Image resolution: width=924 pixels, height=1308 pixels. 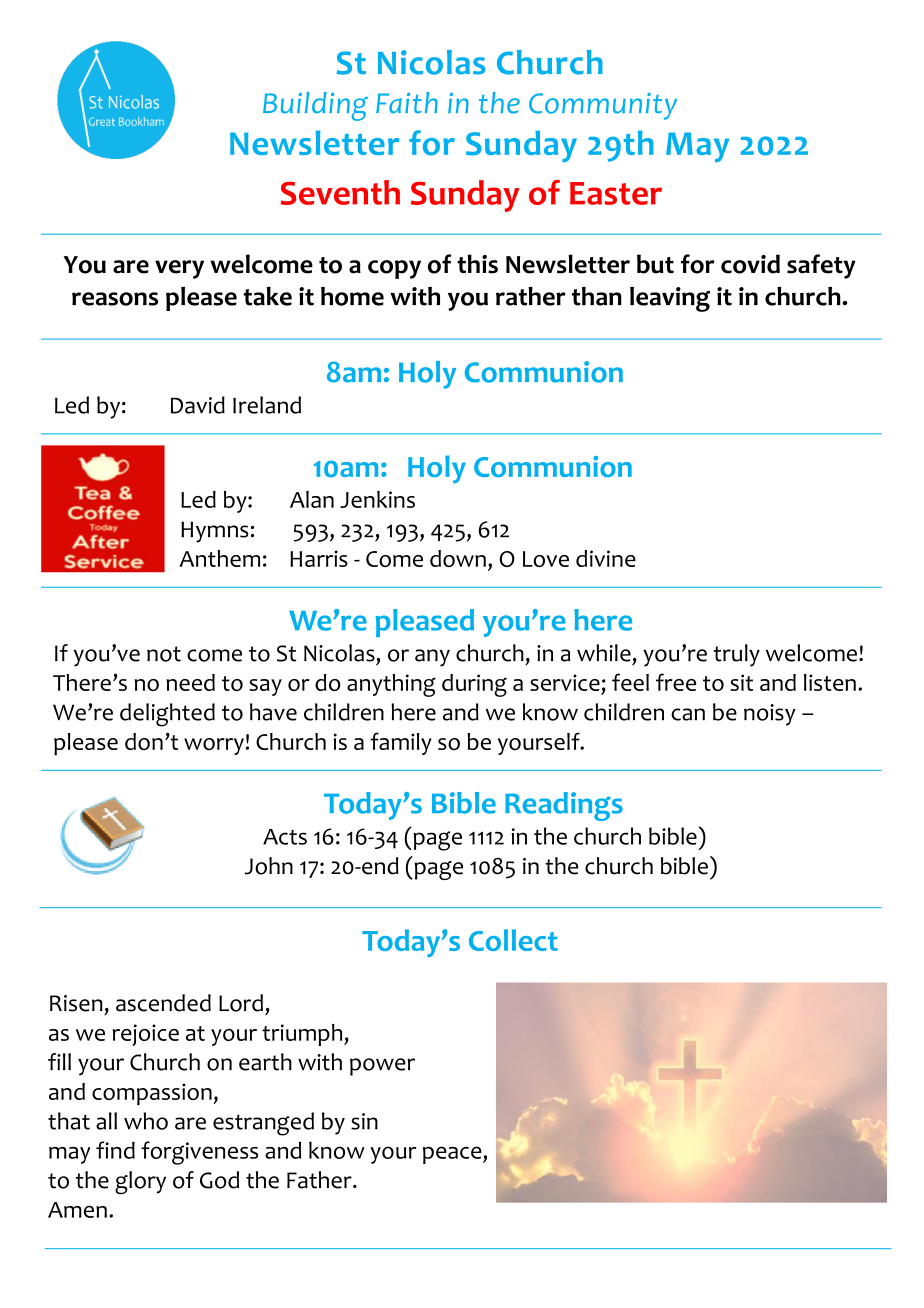 What do you see at coordinates (364, 1121) in the page?
I see `sin` at bounding box center [364, 1121].
